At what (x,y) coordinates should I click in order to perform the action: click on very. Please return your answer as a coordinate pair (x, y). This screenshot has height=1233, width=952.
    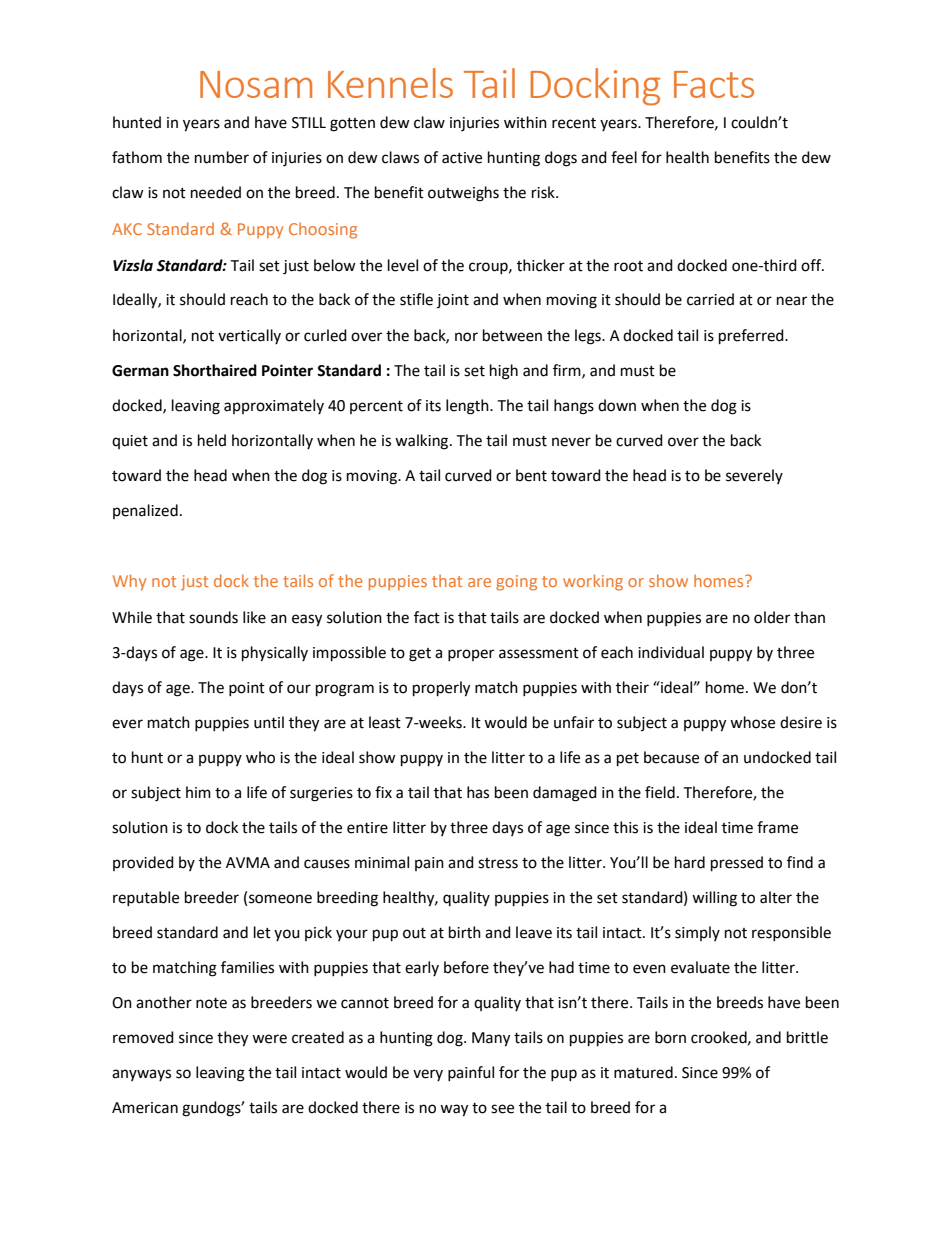
    Looking at the image, I should click on (428, 1075).
